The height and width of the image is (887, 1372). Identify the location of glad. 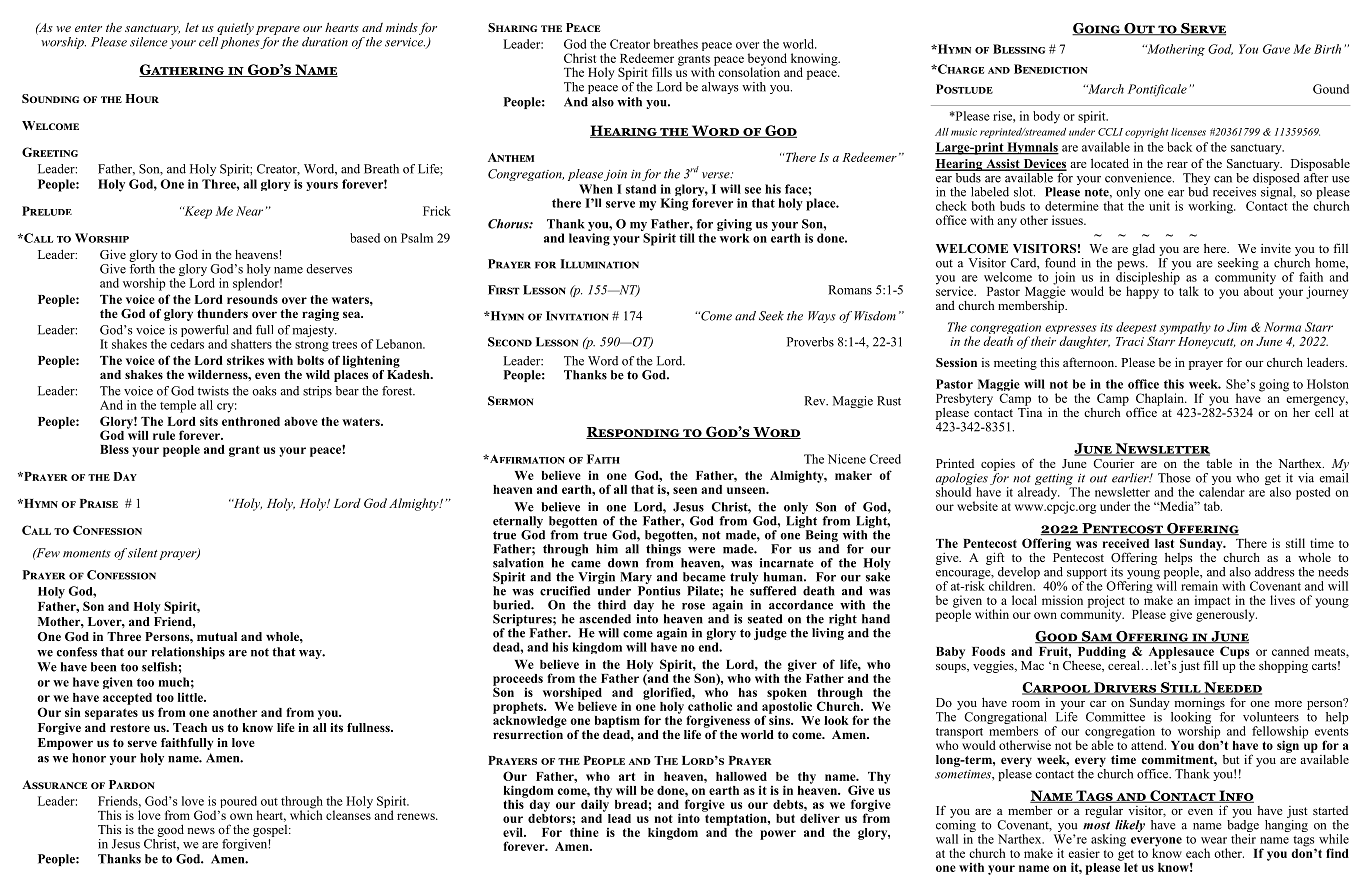
(1143, 250).
